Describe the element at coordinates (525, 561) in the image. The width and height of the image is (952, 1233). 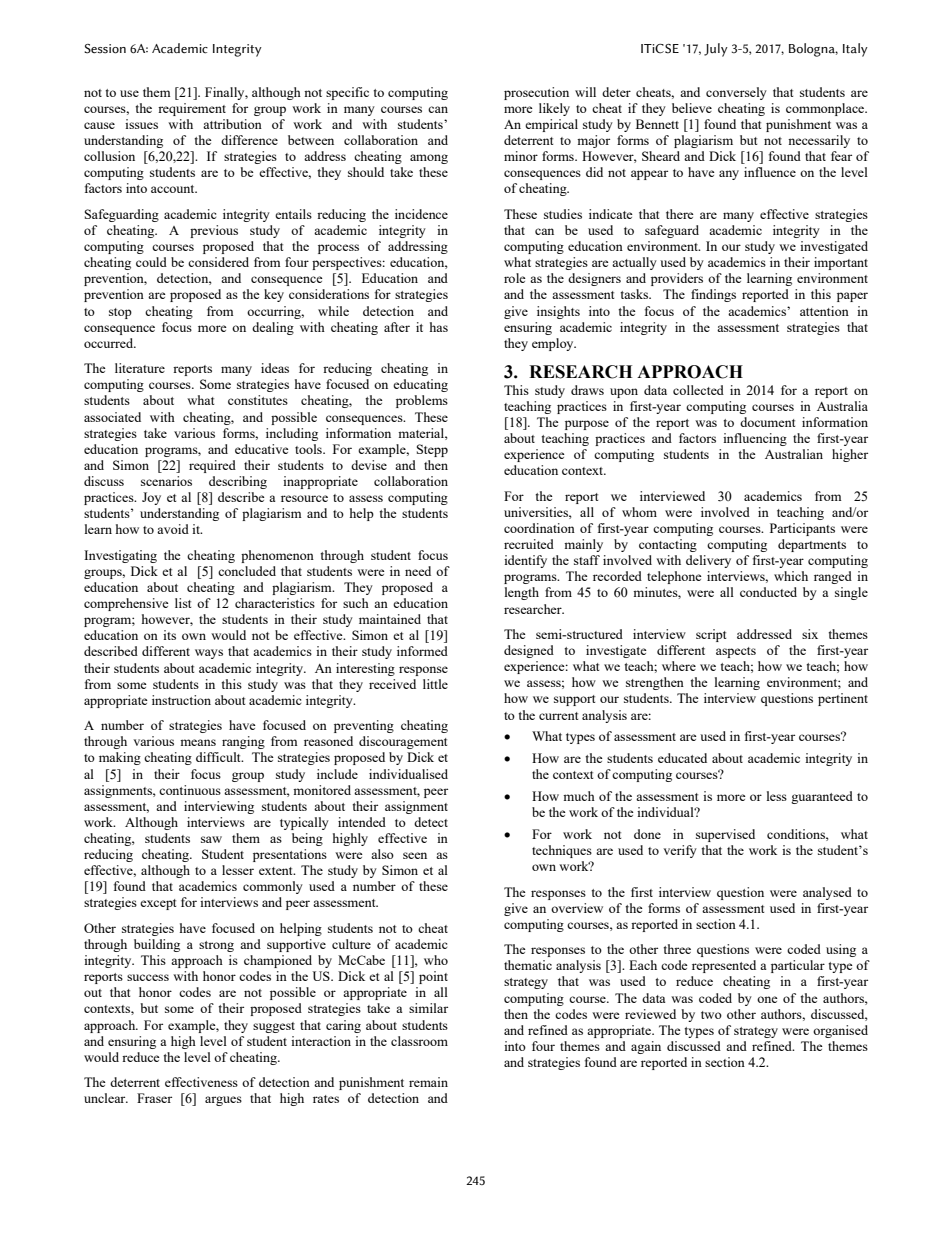
I see `identify` at that location.
